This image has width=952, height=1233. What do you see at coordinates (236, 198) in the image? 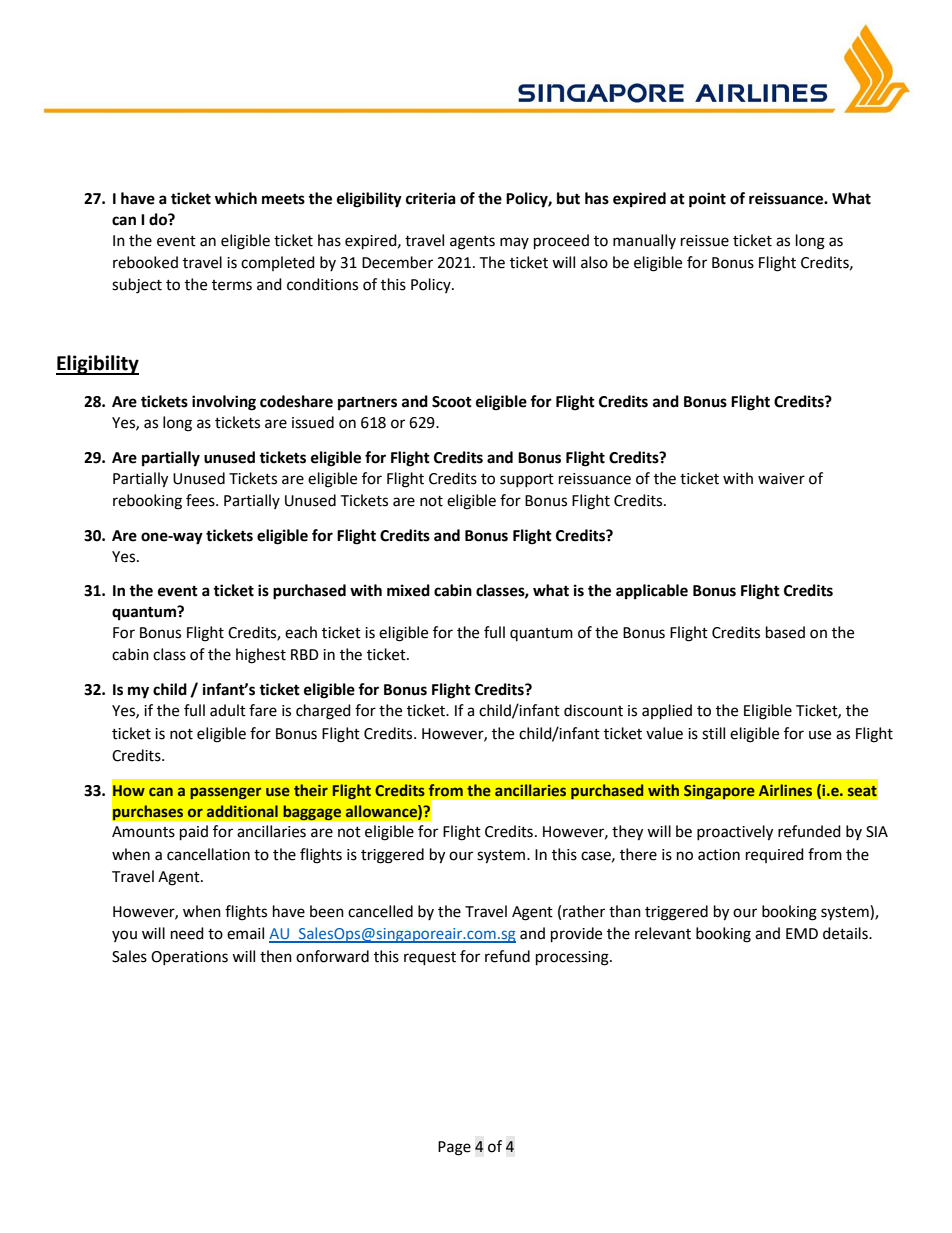
I see `which` at bounding box center [236, 198].
